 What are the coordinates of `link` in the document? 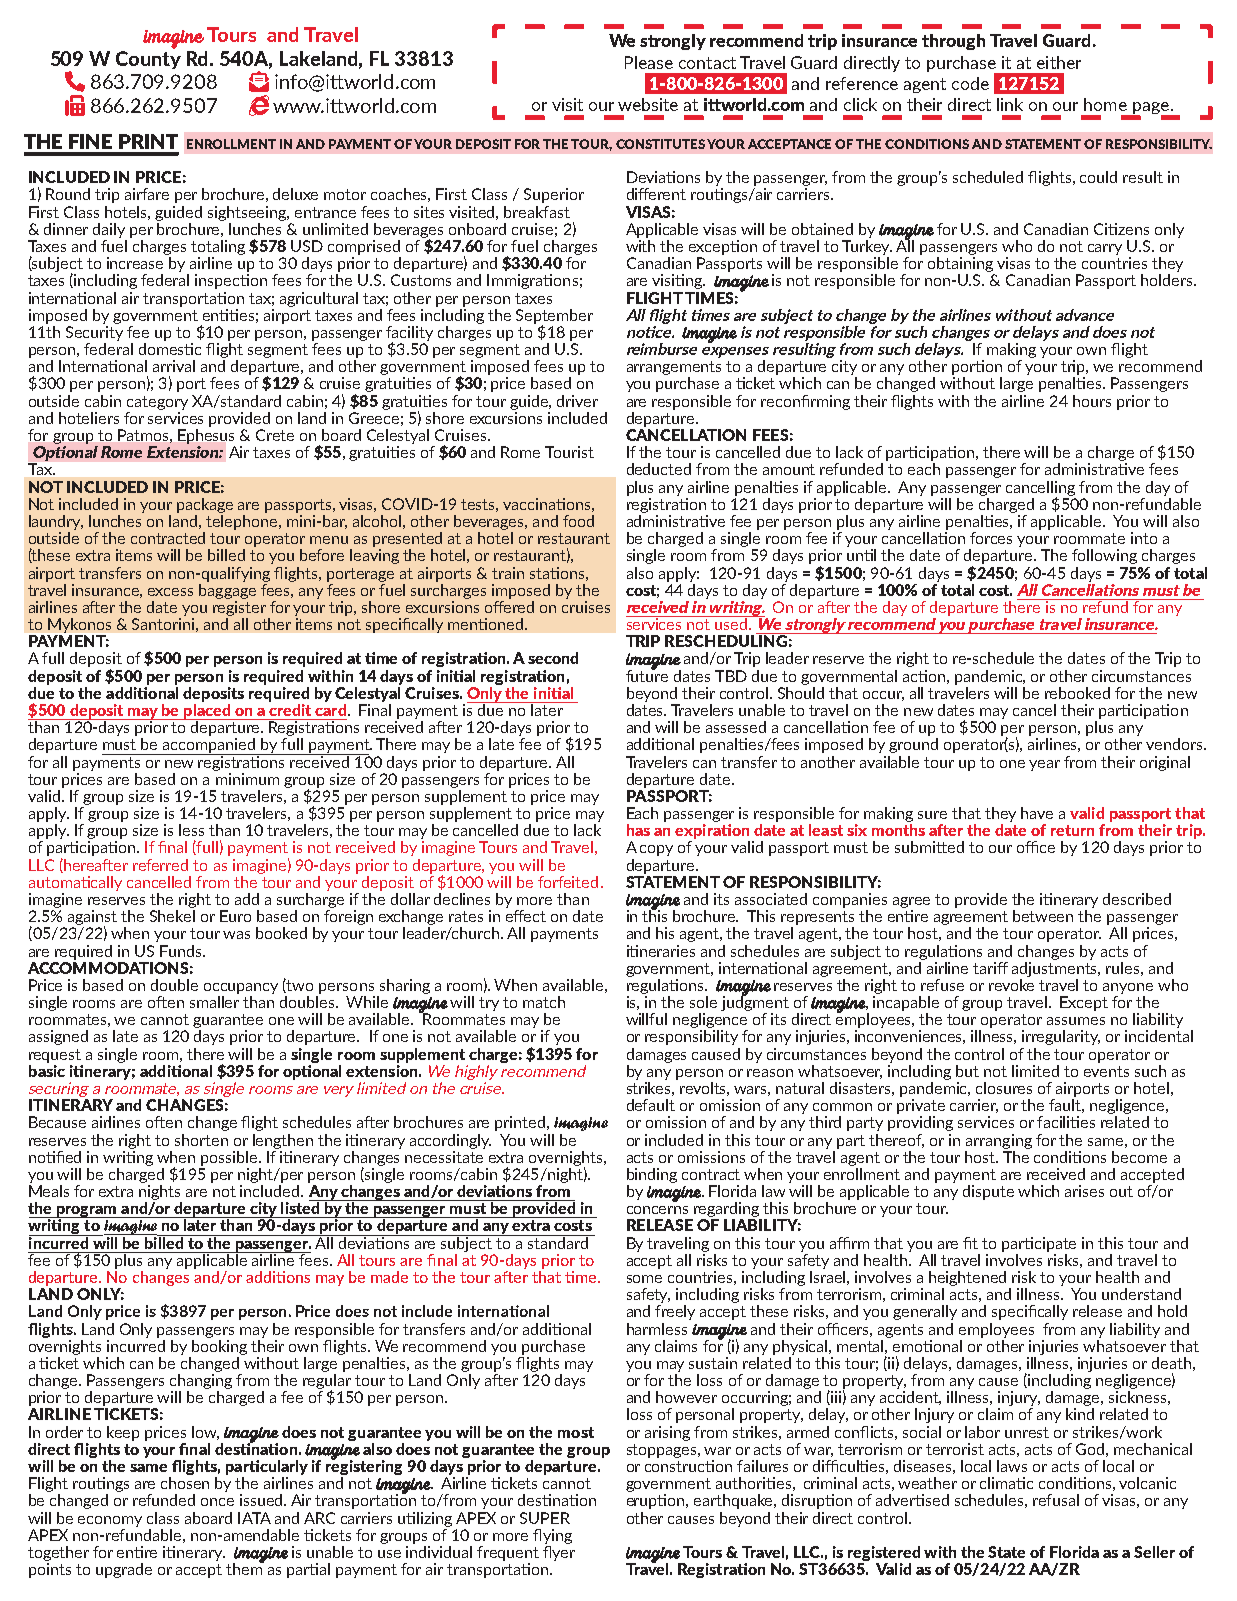 It's located at (1010, 104).
